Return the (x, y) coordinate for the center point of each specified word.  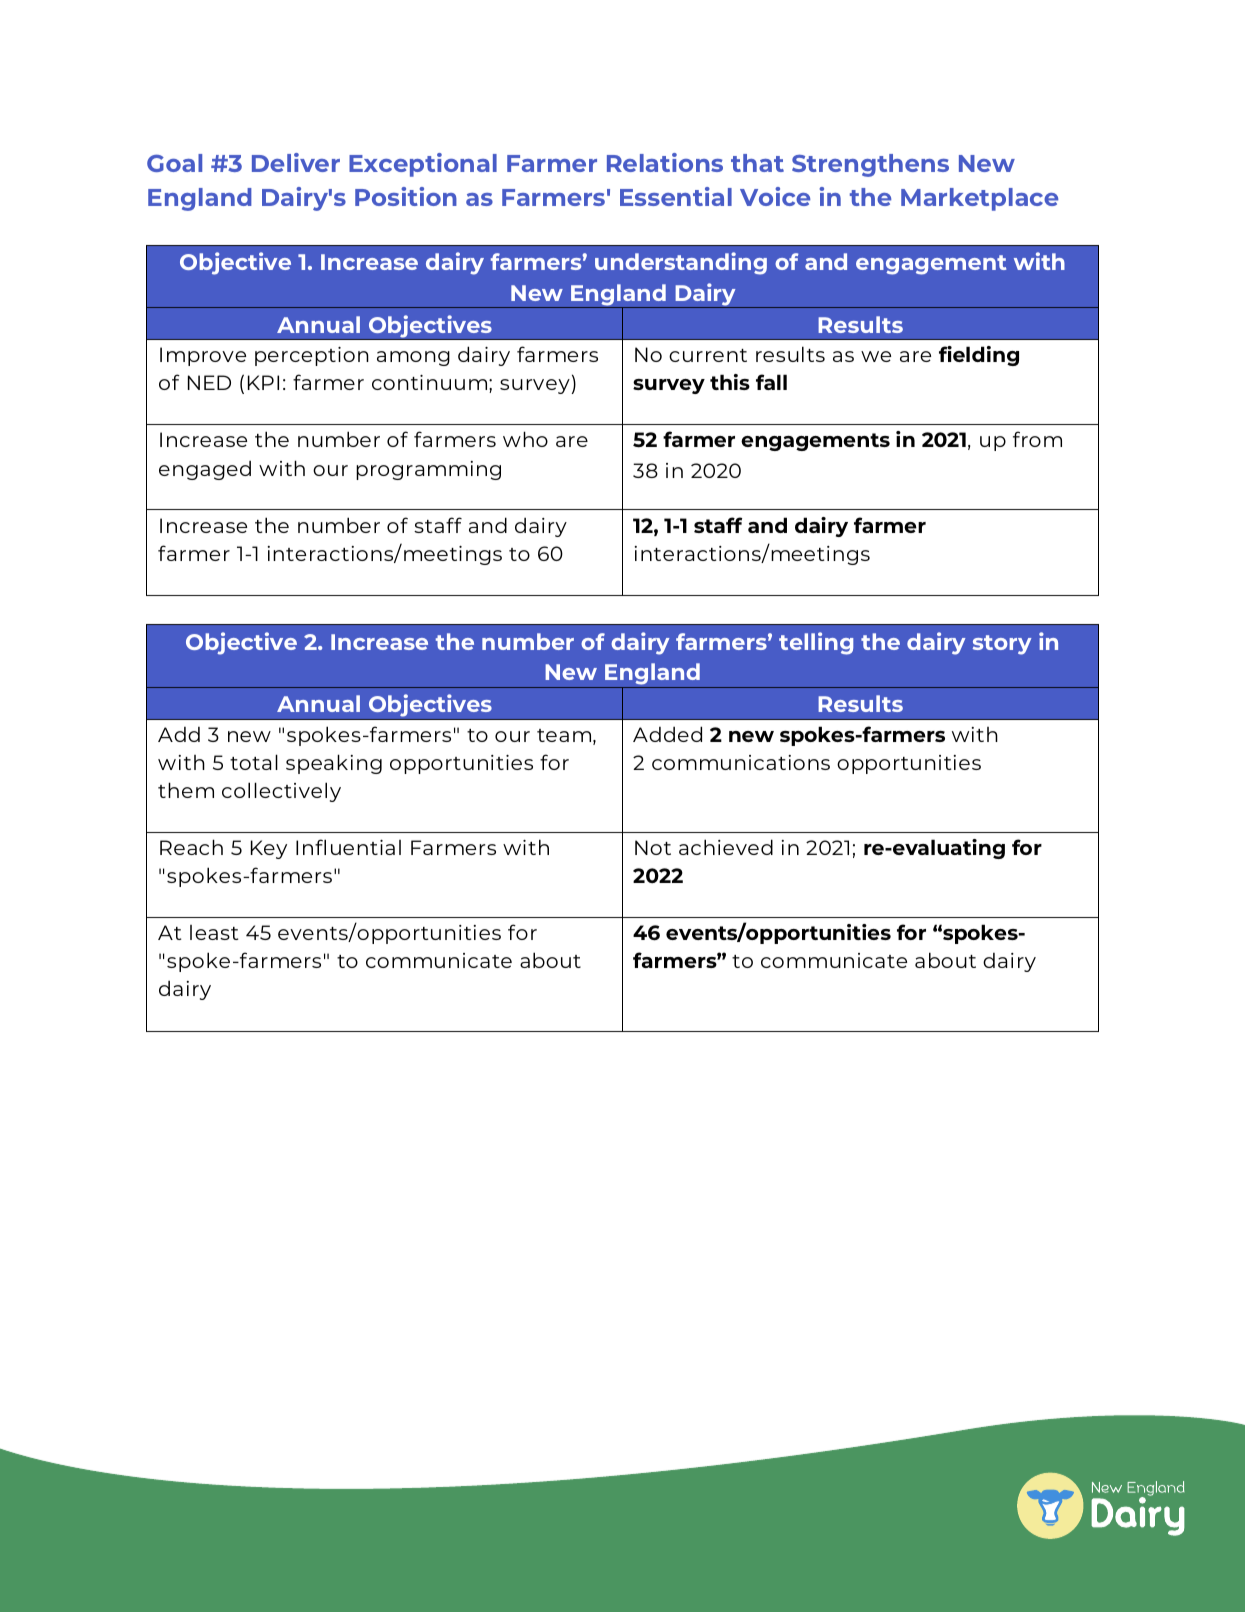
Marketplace (979, 199)
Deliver (296, 162)
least (214, 932)
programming (428, 470)
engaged (205, 470)
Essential (676, 196)
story (1002, 645)
